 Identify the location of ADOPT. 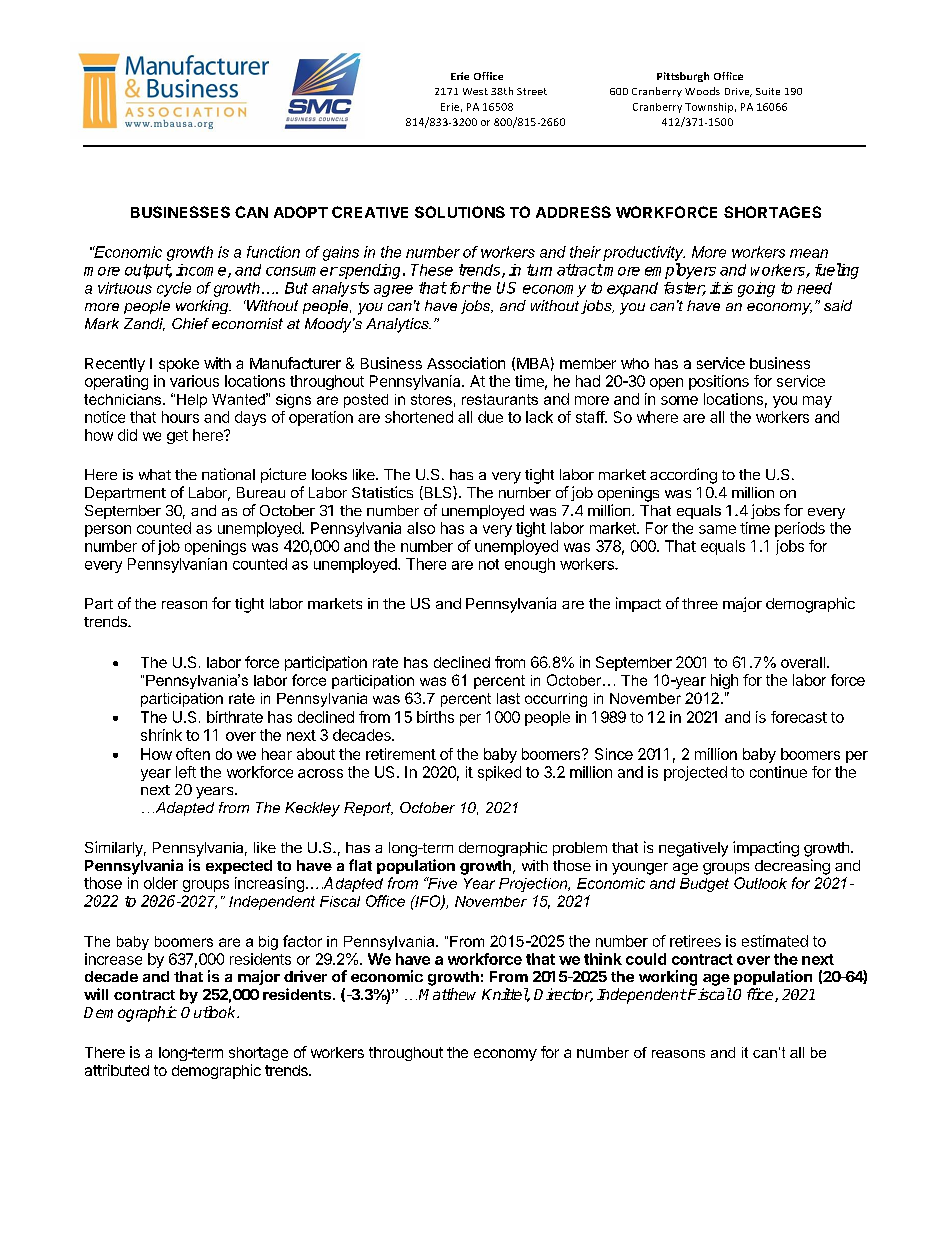
(301, 212).
